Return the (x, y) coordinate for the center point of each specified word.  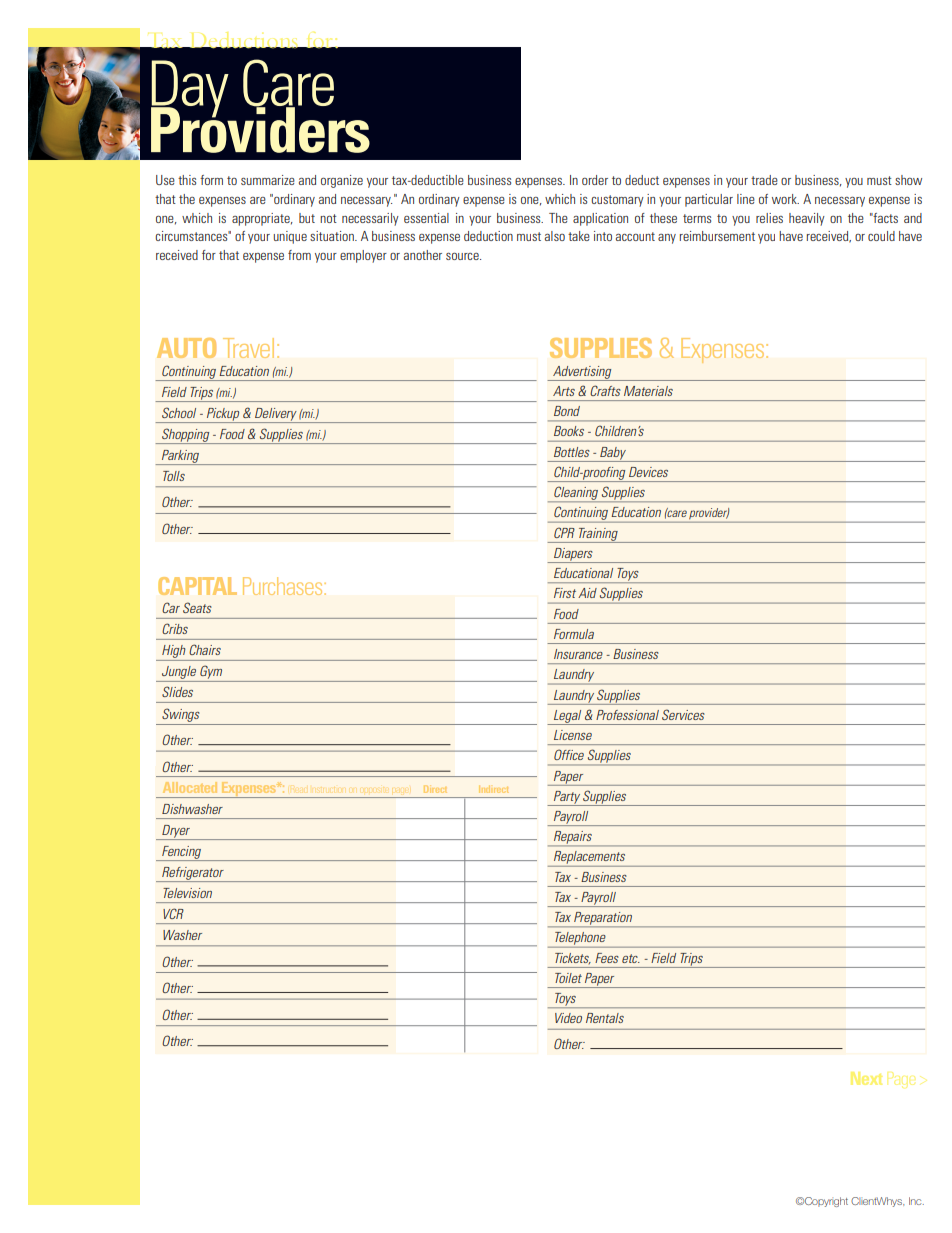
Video (568, 1018)
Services (683, 714)
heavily (807, 219)
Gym (211, 673)
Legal (568, 717)
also (555, 236)
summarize (268, 180)
